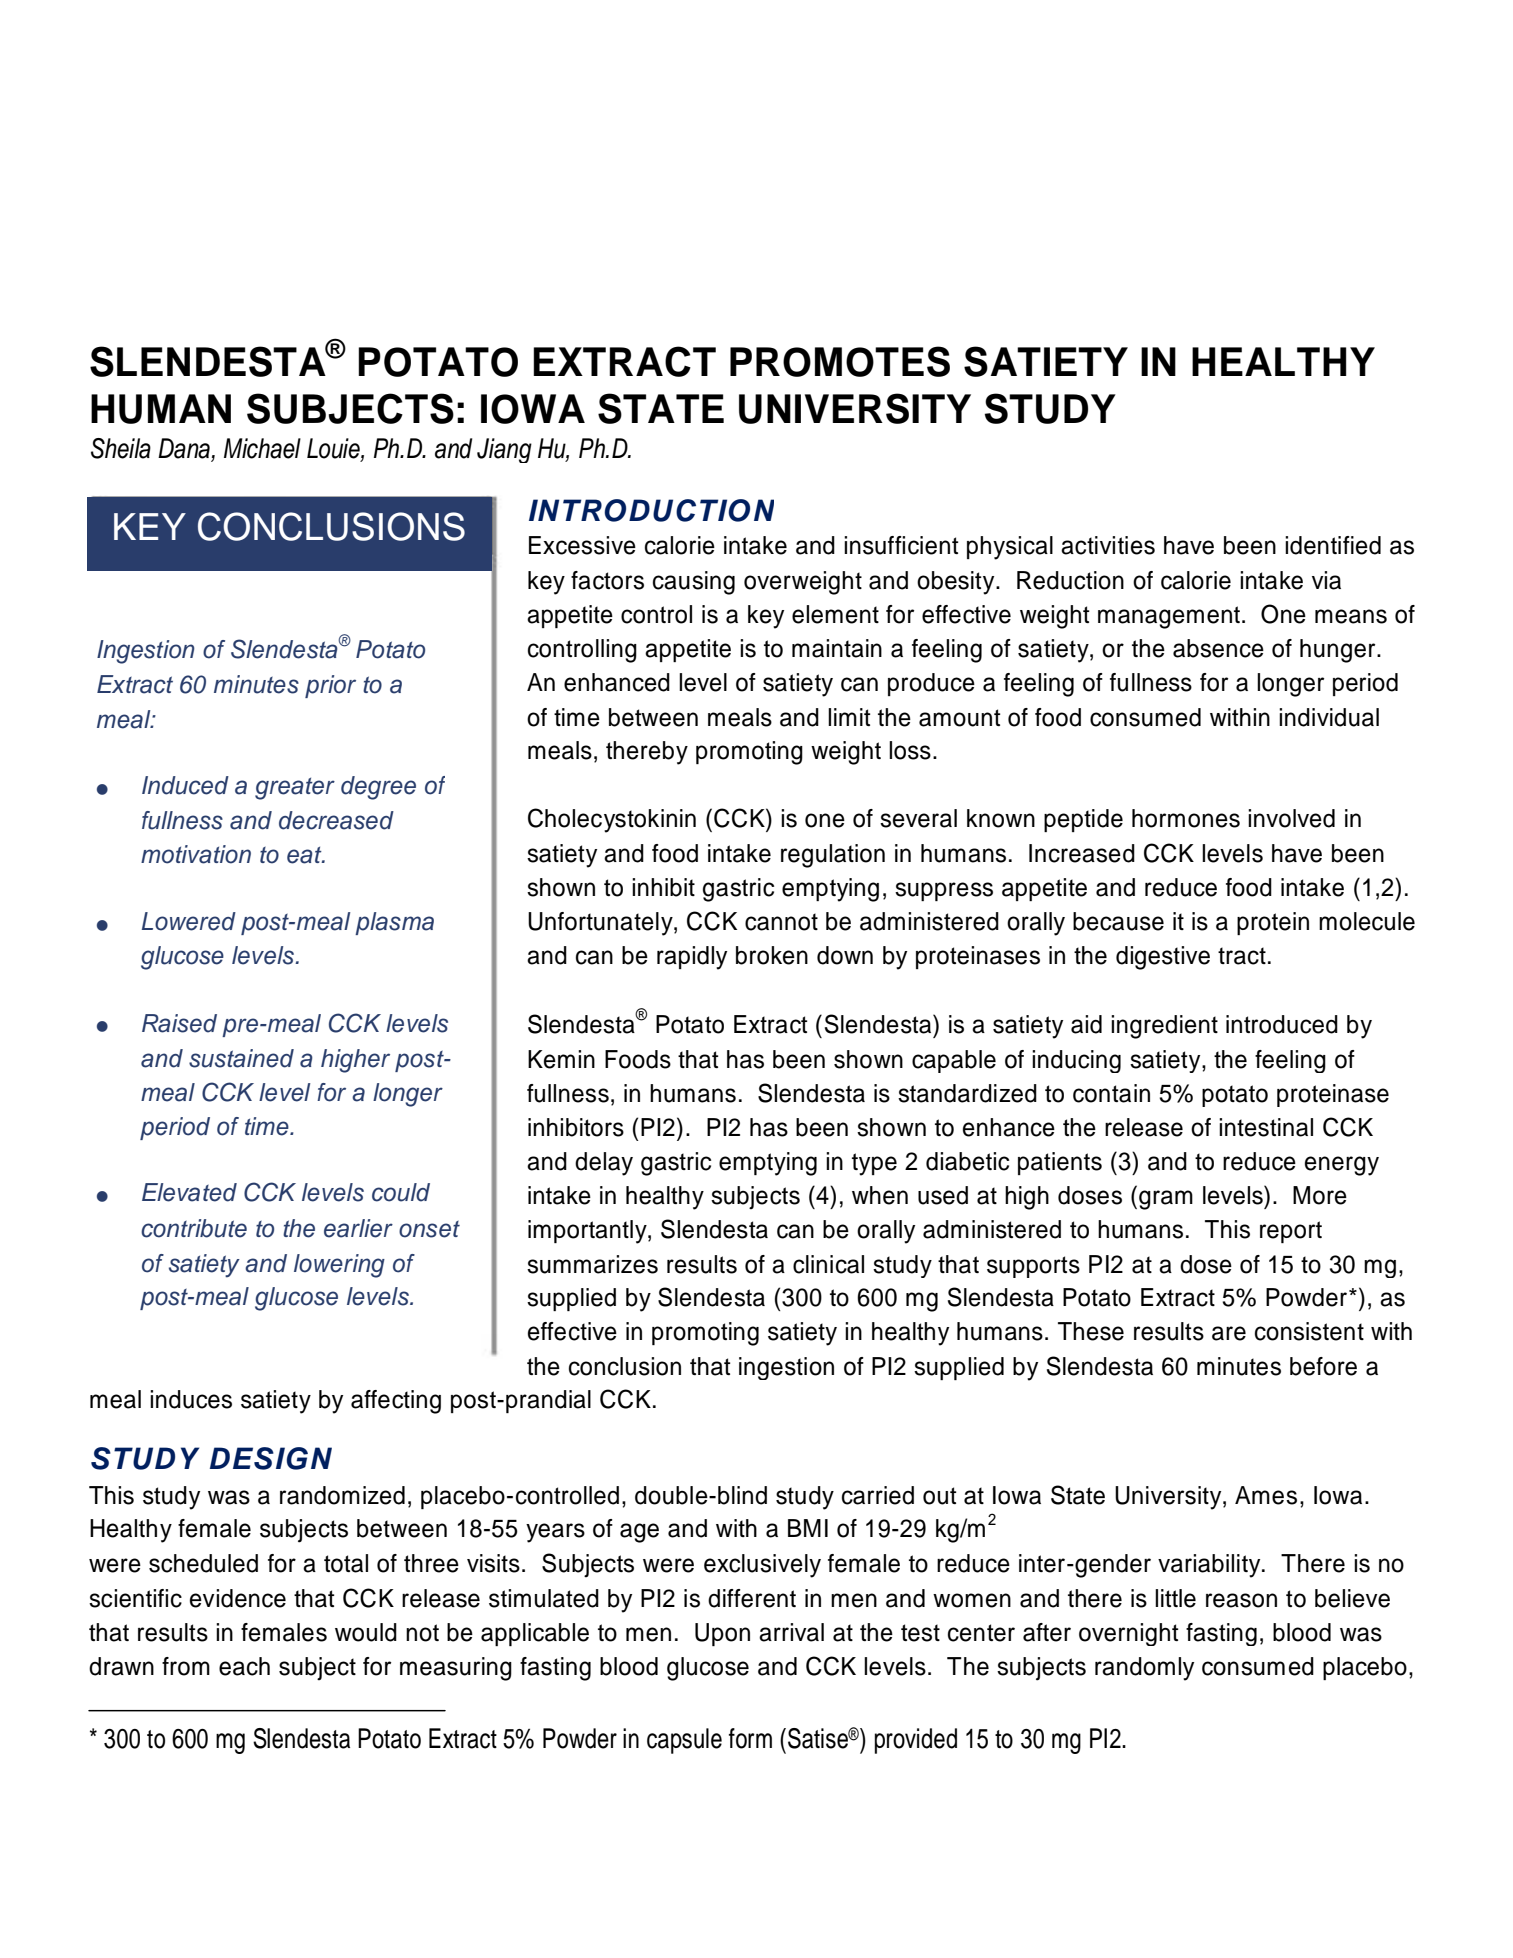  What do you see at coordinates (840, 361) in the screenshot?
I see `PROMOTES` at bounding box center [840, 361].
